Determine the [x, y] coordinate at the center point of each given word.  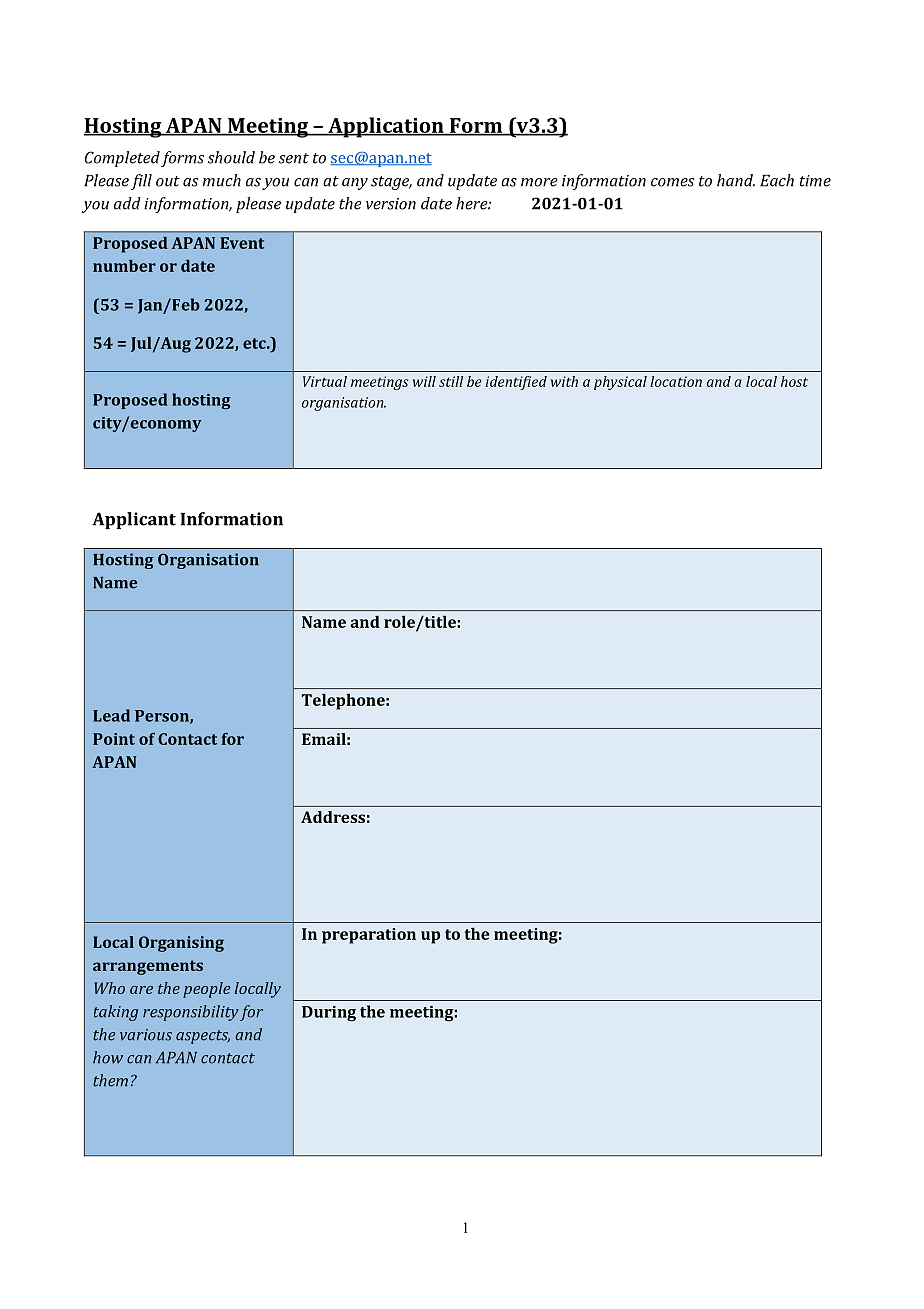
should [231, 157]
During [329, 1014]
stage [391, 183]
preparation [369, 936]
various [146, 1035]
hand [736, 180]
